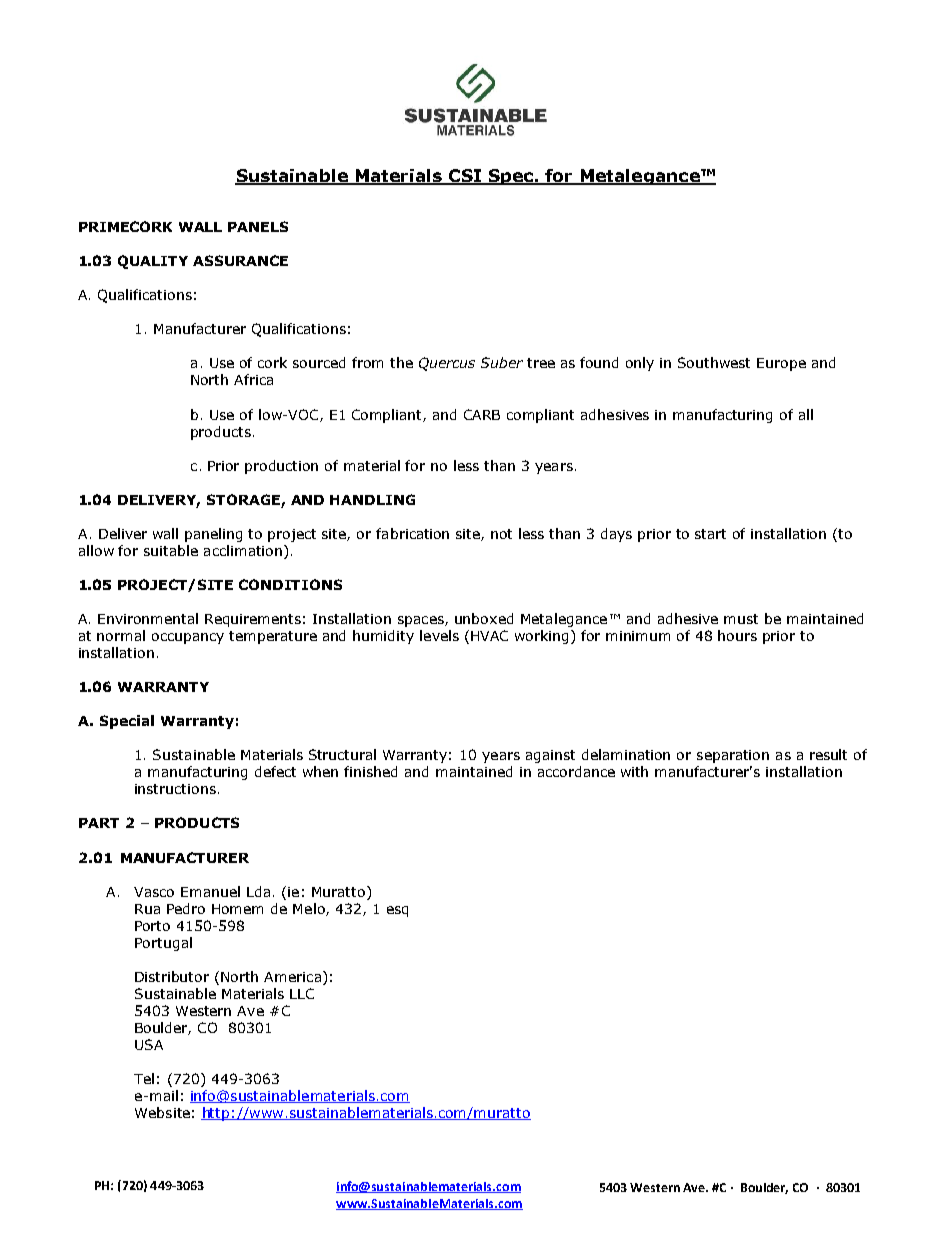 Image resolution: width=952 pixels, height=1233 pixels. What do you see at coordinates (302, 993) in the screenshot?
I see `LLC` at bounding box center [302, 993].
